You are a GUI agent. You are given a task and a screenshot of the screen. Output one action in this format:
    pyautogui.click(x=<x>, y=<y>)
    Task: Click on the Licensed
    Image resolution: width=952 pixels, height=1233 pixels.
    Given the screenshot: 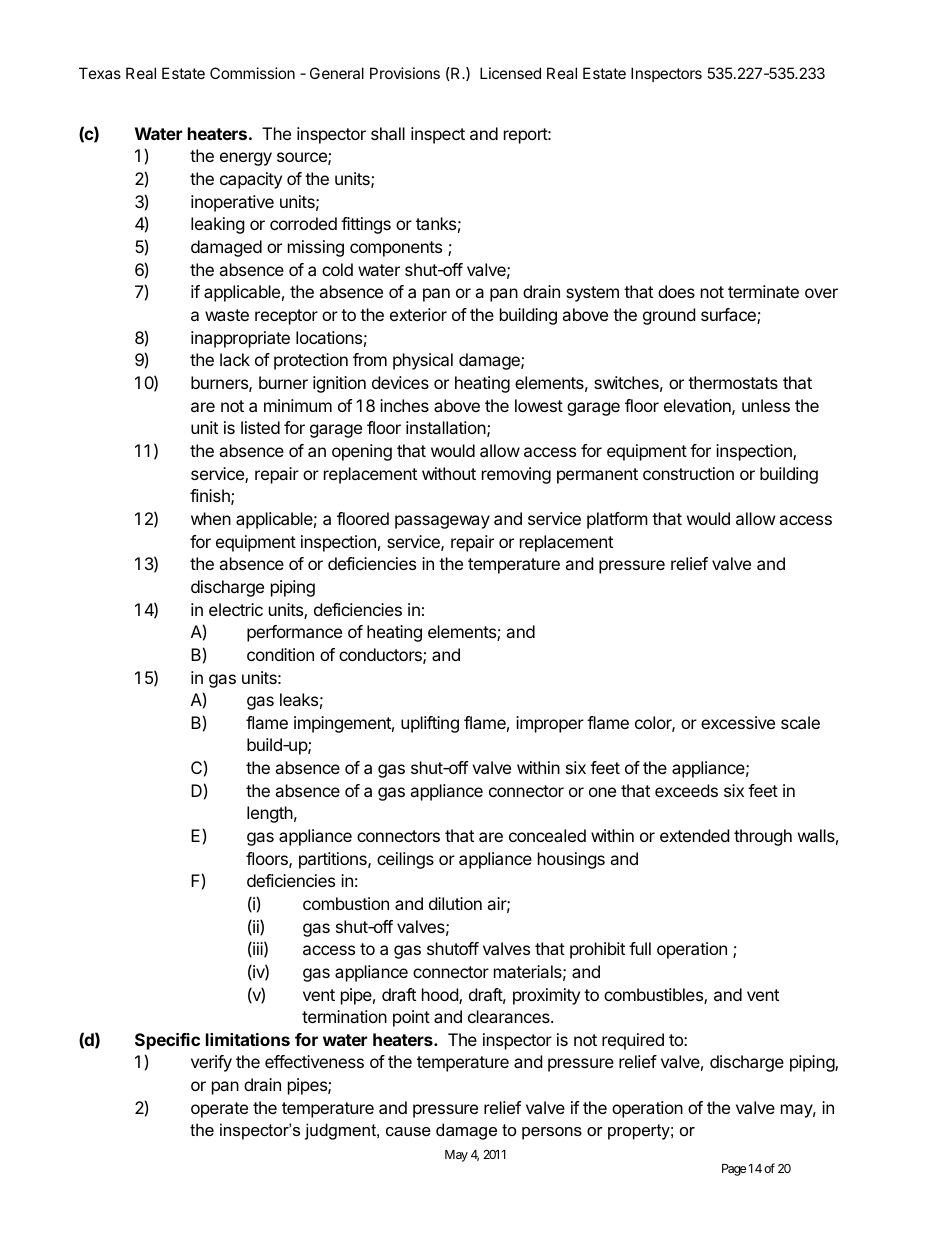 What is the action you would take?
    pyautogui.click(x=510, y=73)
